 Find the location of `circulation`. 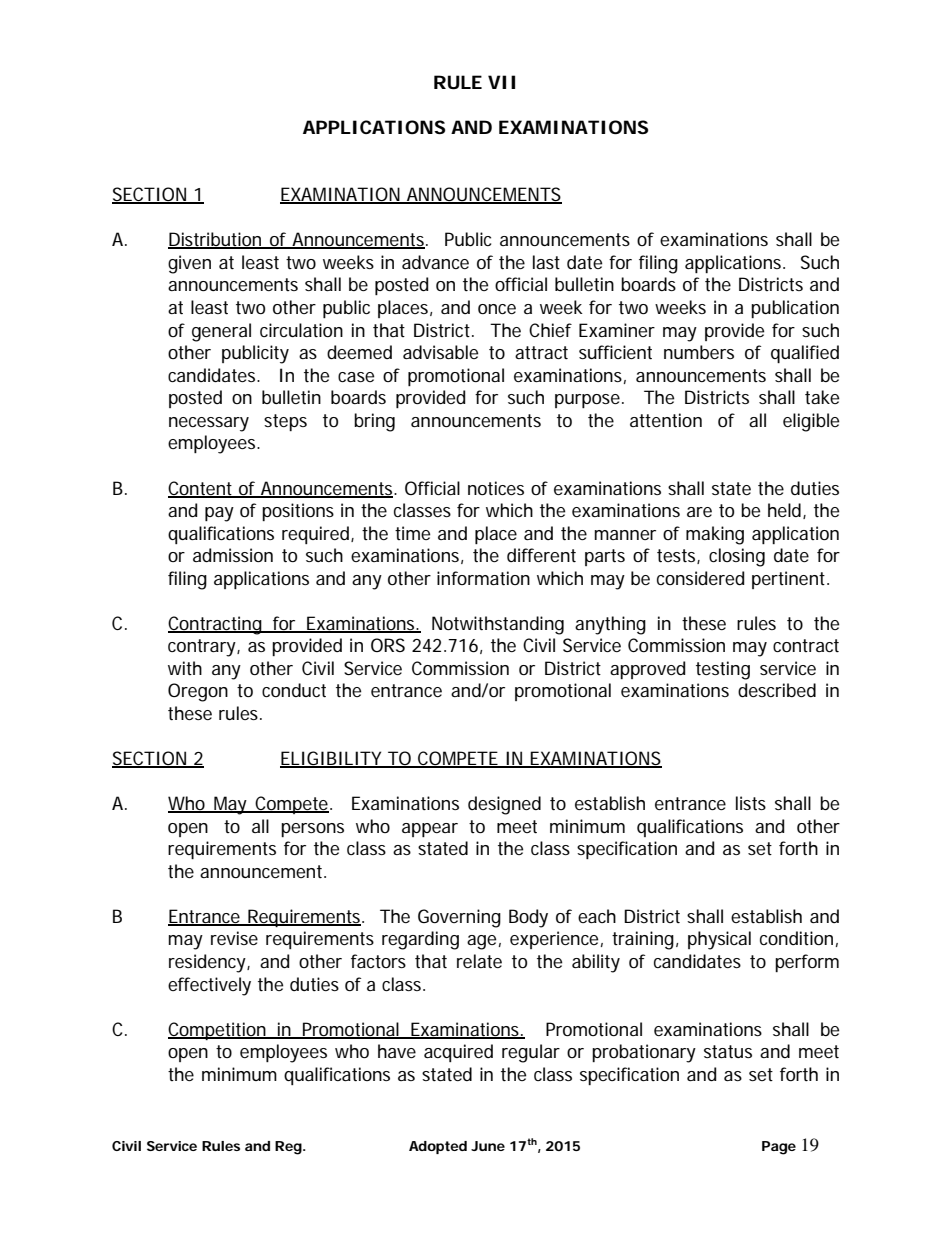

circulation is located at coordinates (301, 330).
